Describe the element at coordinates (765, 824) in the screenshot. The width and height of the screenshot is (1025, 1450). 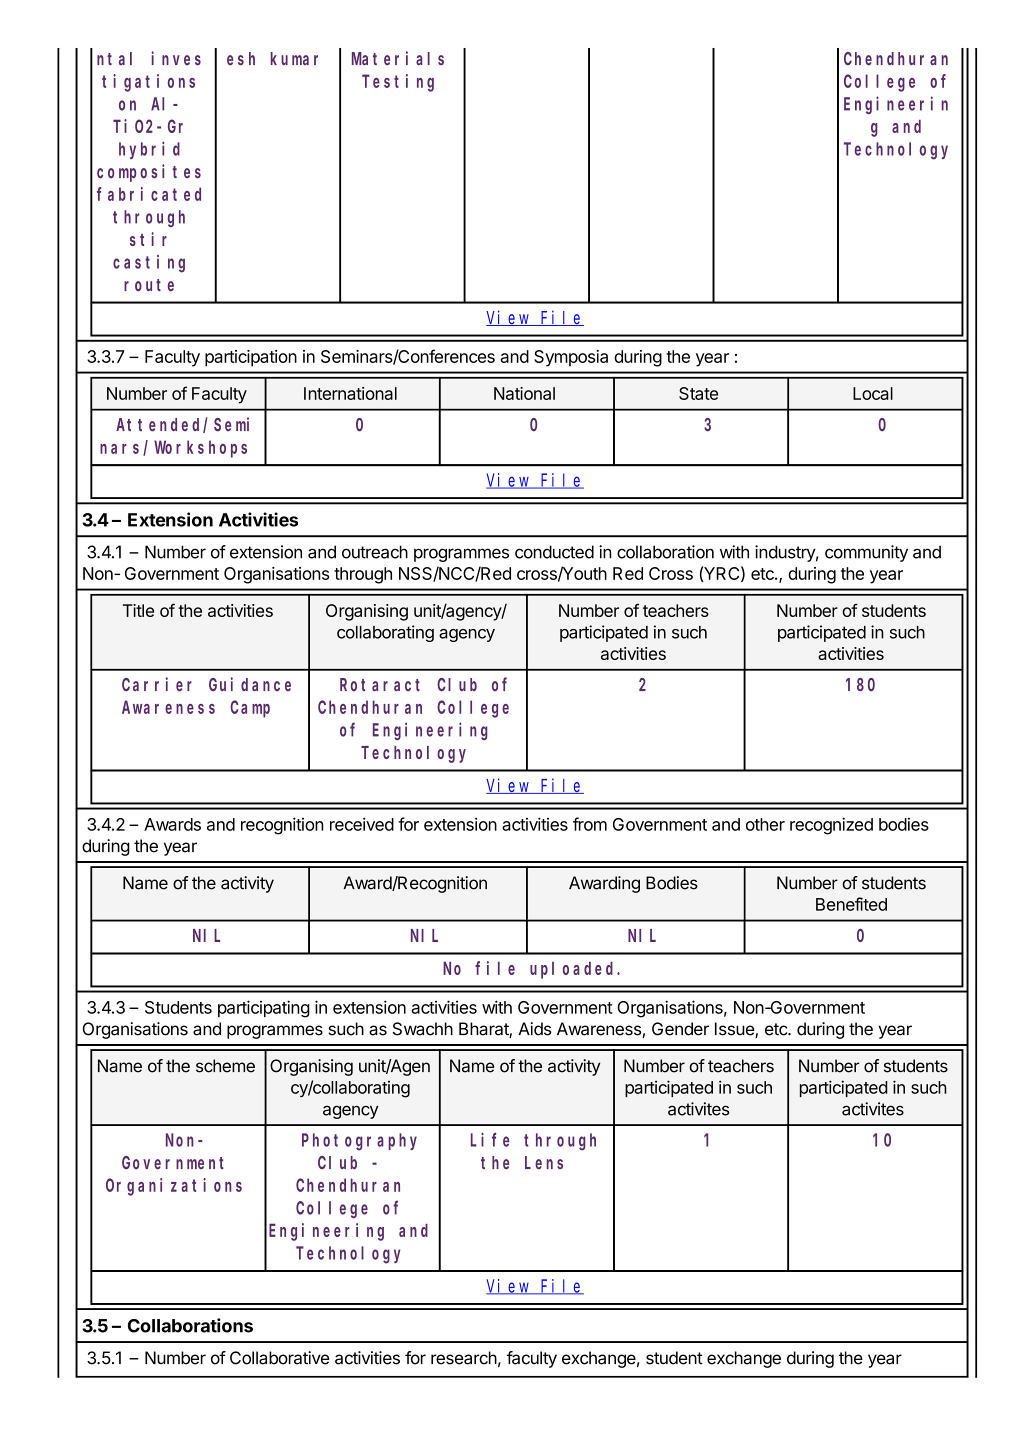
I see `other` at that location.
